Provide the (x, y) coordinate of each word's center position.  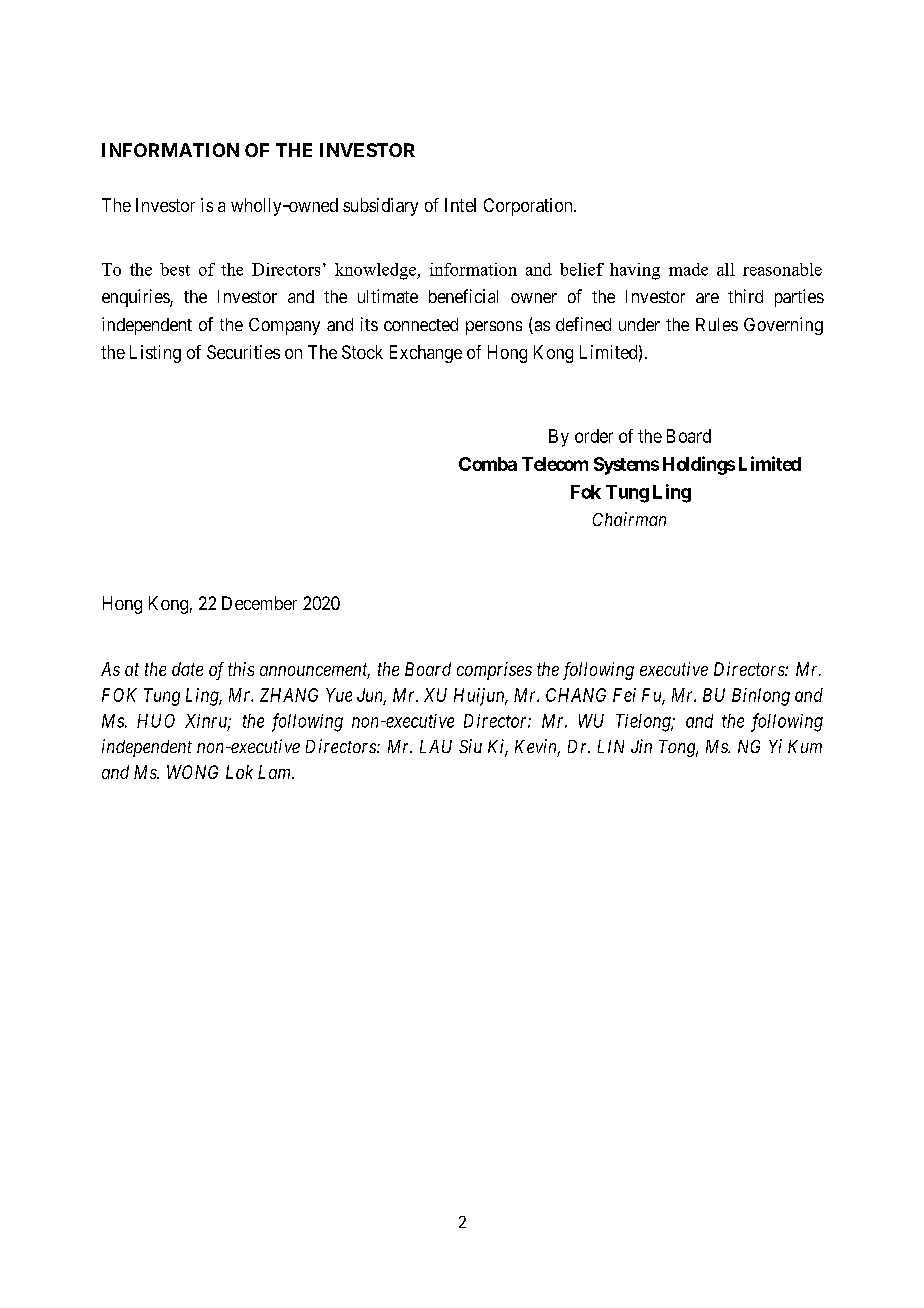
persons (494, 328)
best (175, 269)
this (241, 669)
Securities (243, 352)
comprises (494, 671)
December (259, 603)
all (726, 269)
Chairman (629, 519)
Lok (239, 772)
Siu (470, 746)
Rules (717, 324)
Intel (460, 205)
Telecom (555, 464)
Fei (624, 695)
